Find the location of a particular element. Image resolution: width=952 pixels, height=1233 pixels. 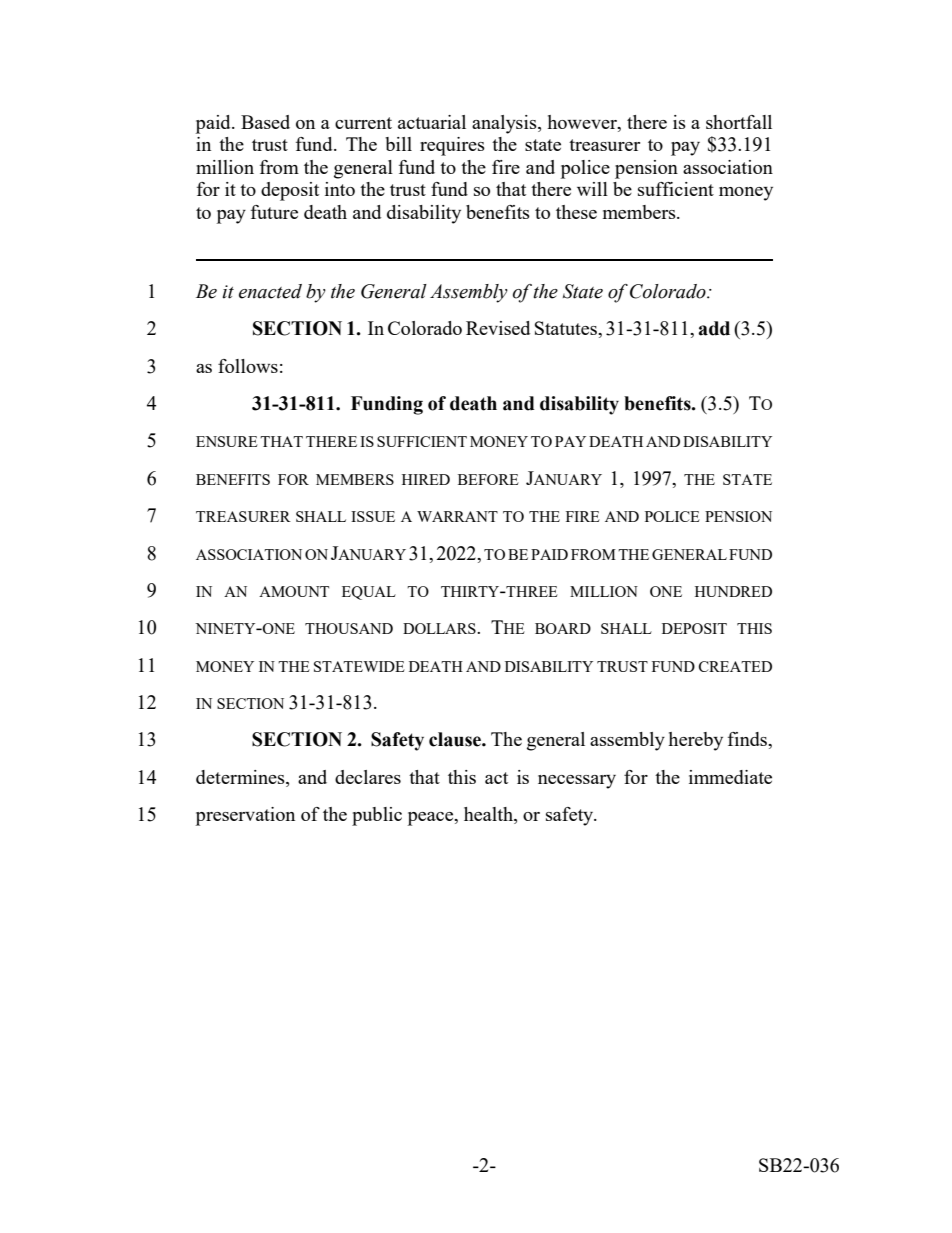

enacted is located at coordinates (270, 291).
